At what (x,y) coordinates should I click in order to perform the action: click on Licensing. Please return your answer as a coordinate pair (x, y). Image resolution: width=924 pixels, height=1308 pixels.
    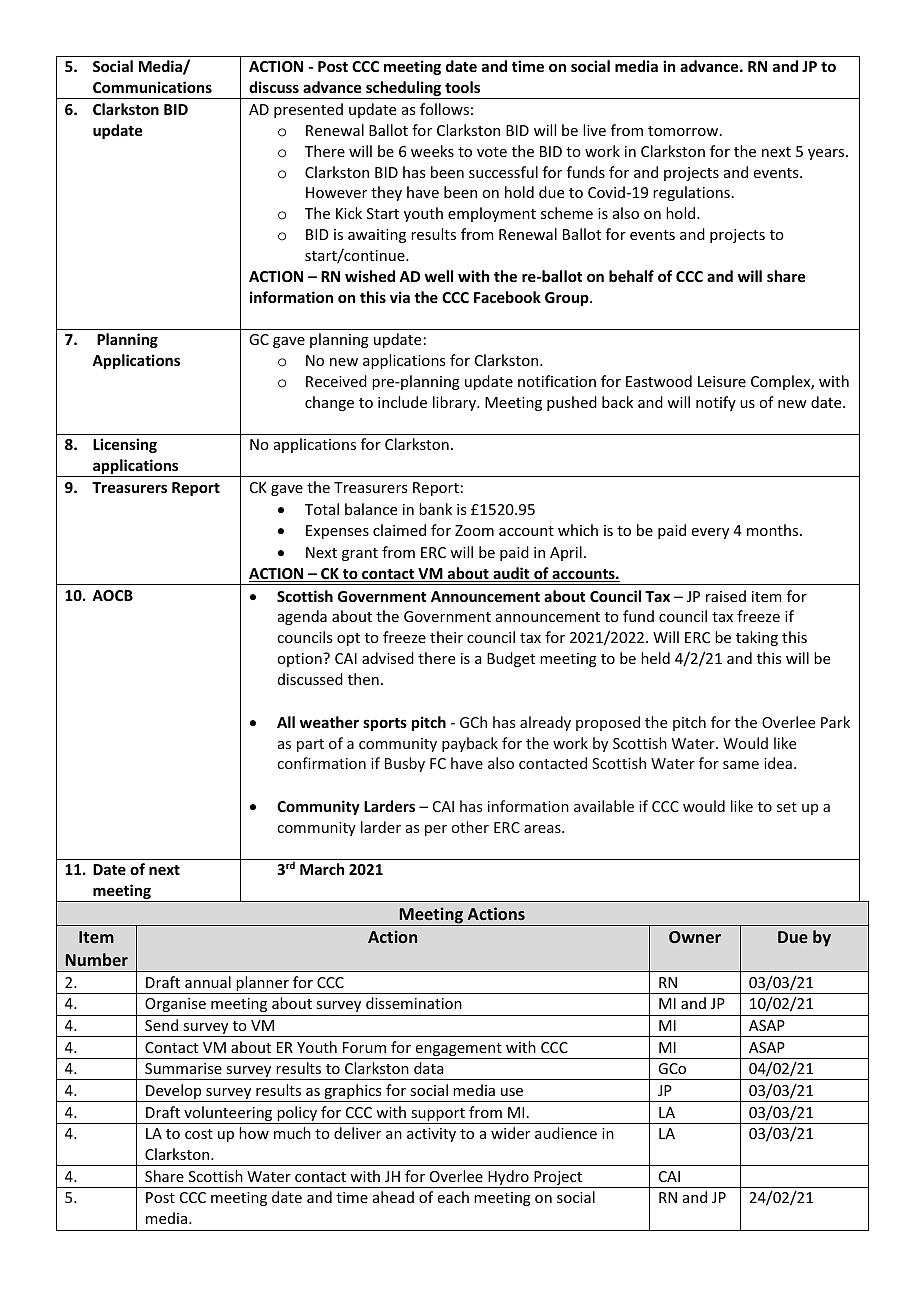
    Looking at the image, I should click on (125, 445).
